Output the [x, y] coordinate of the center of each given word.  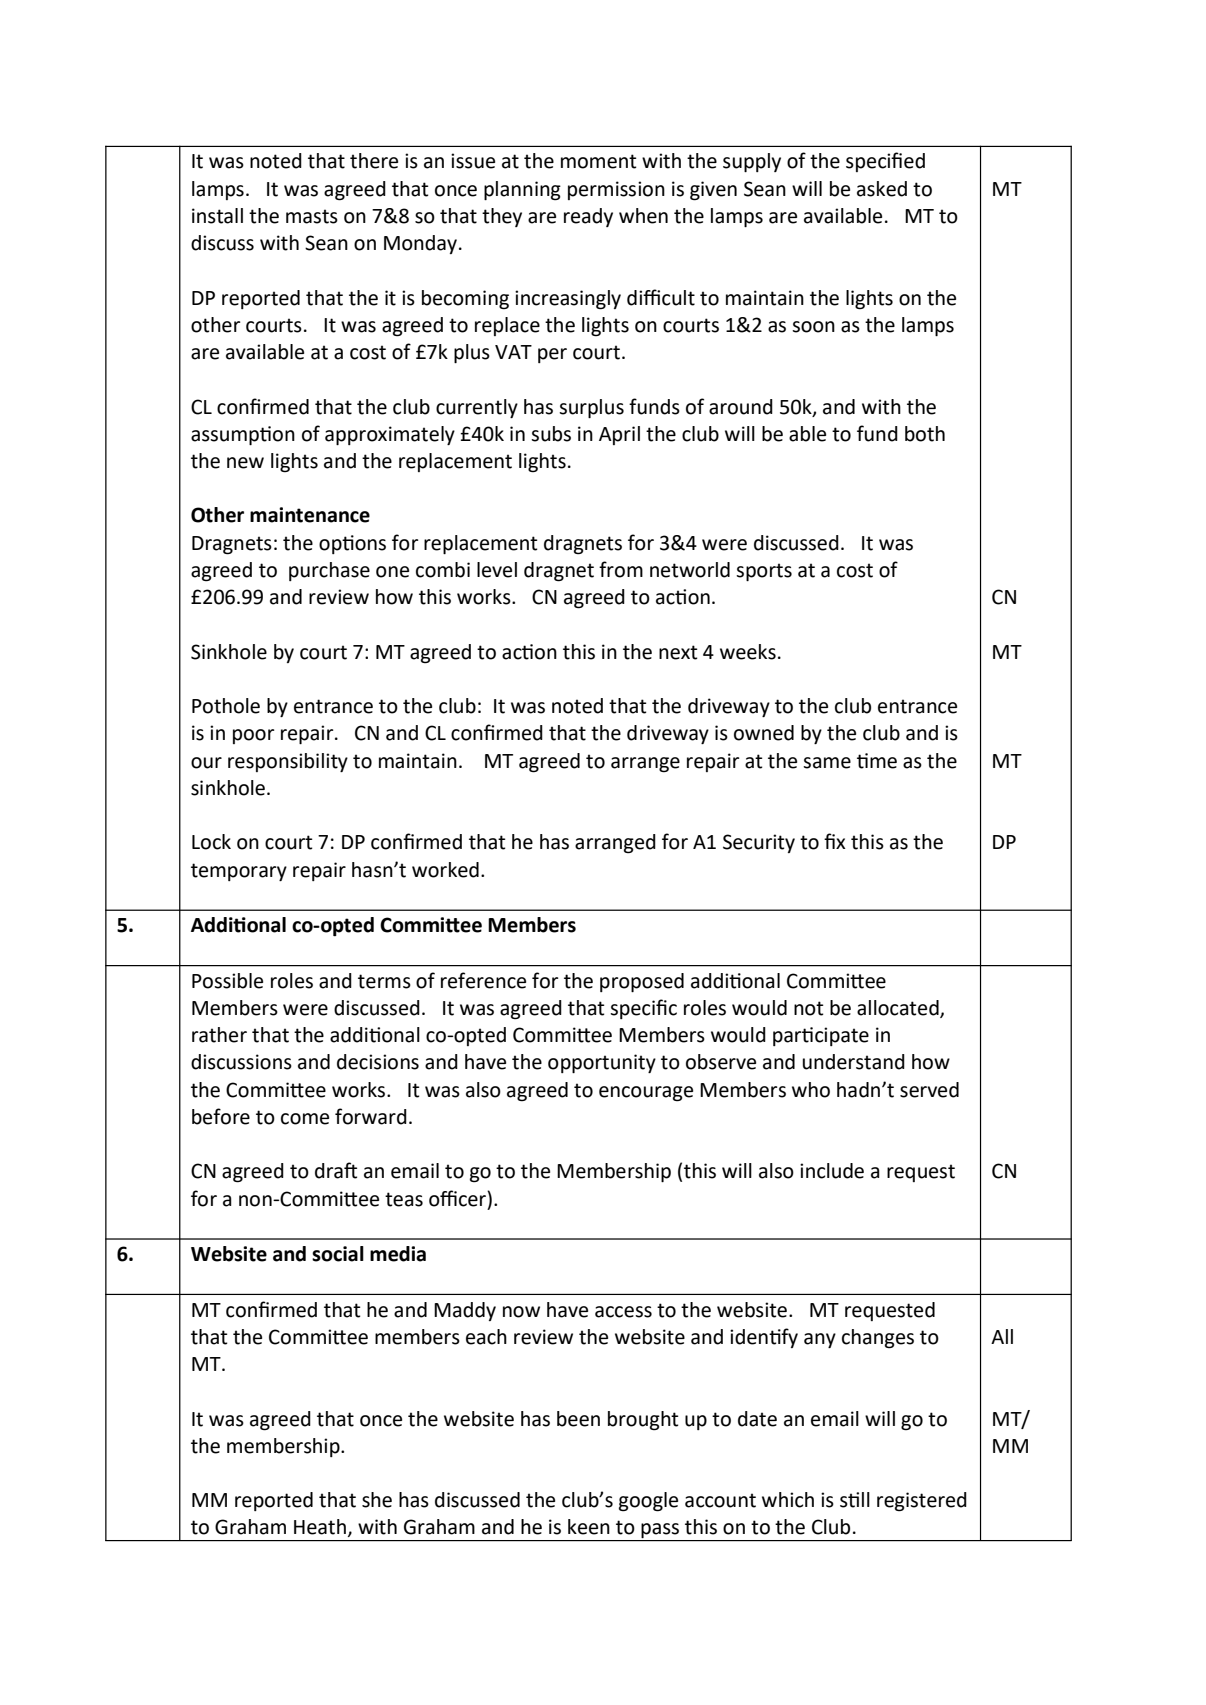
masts [312, 216]
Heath [320, 1527]
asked [882, 189]
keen [589, 1527]
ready [588, 217]
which [788, 1500]
